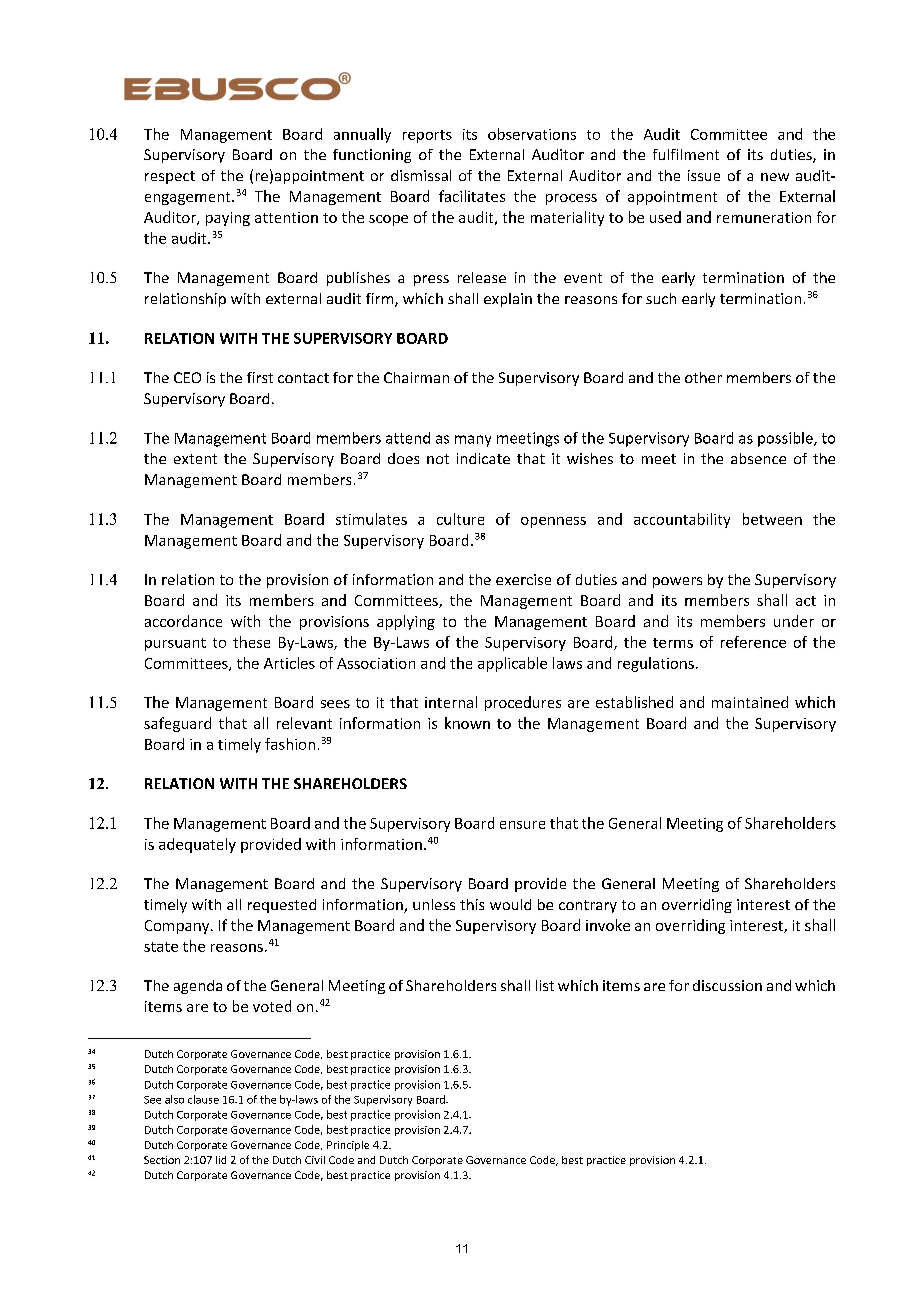 Image resolution: width=924 pixels, height=1308 pixels. What do you see at coordinates (195, 459) in the screenshot?
I see `extent` at bounding box center [195, 459].
